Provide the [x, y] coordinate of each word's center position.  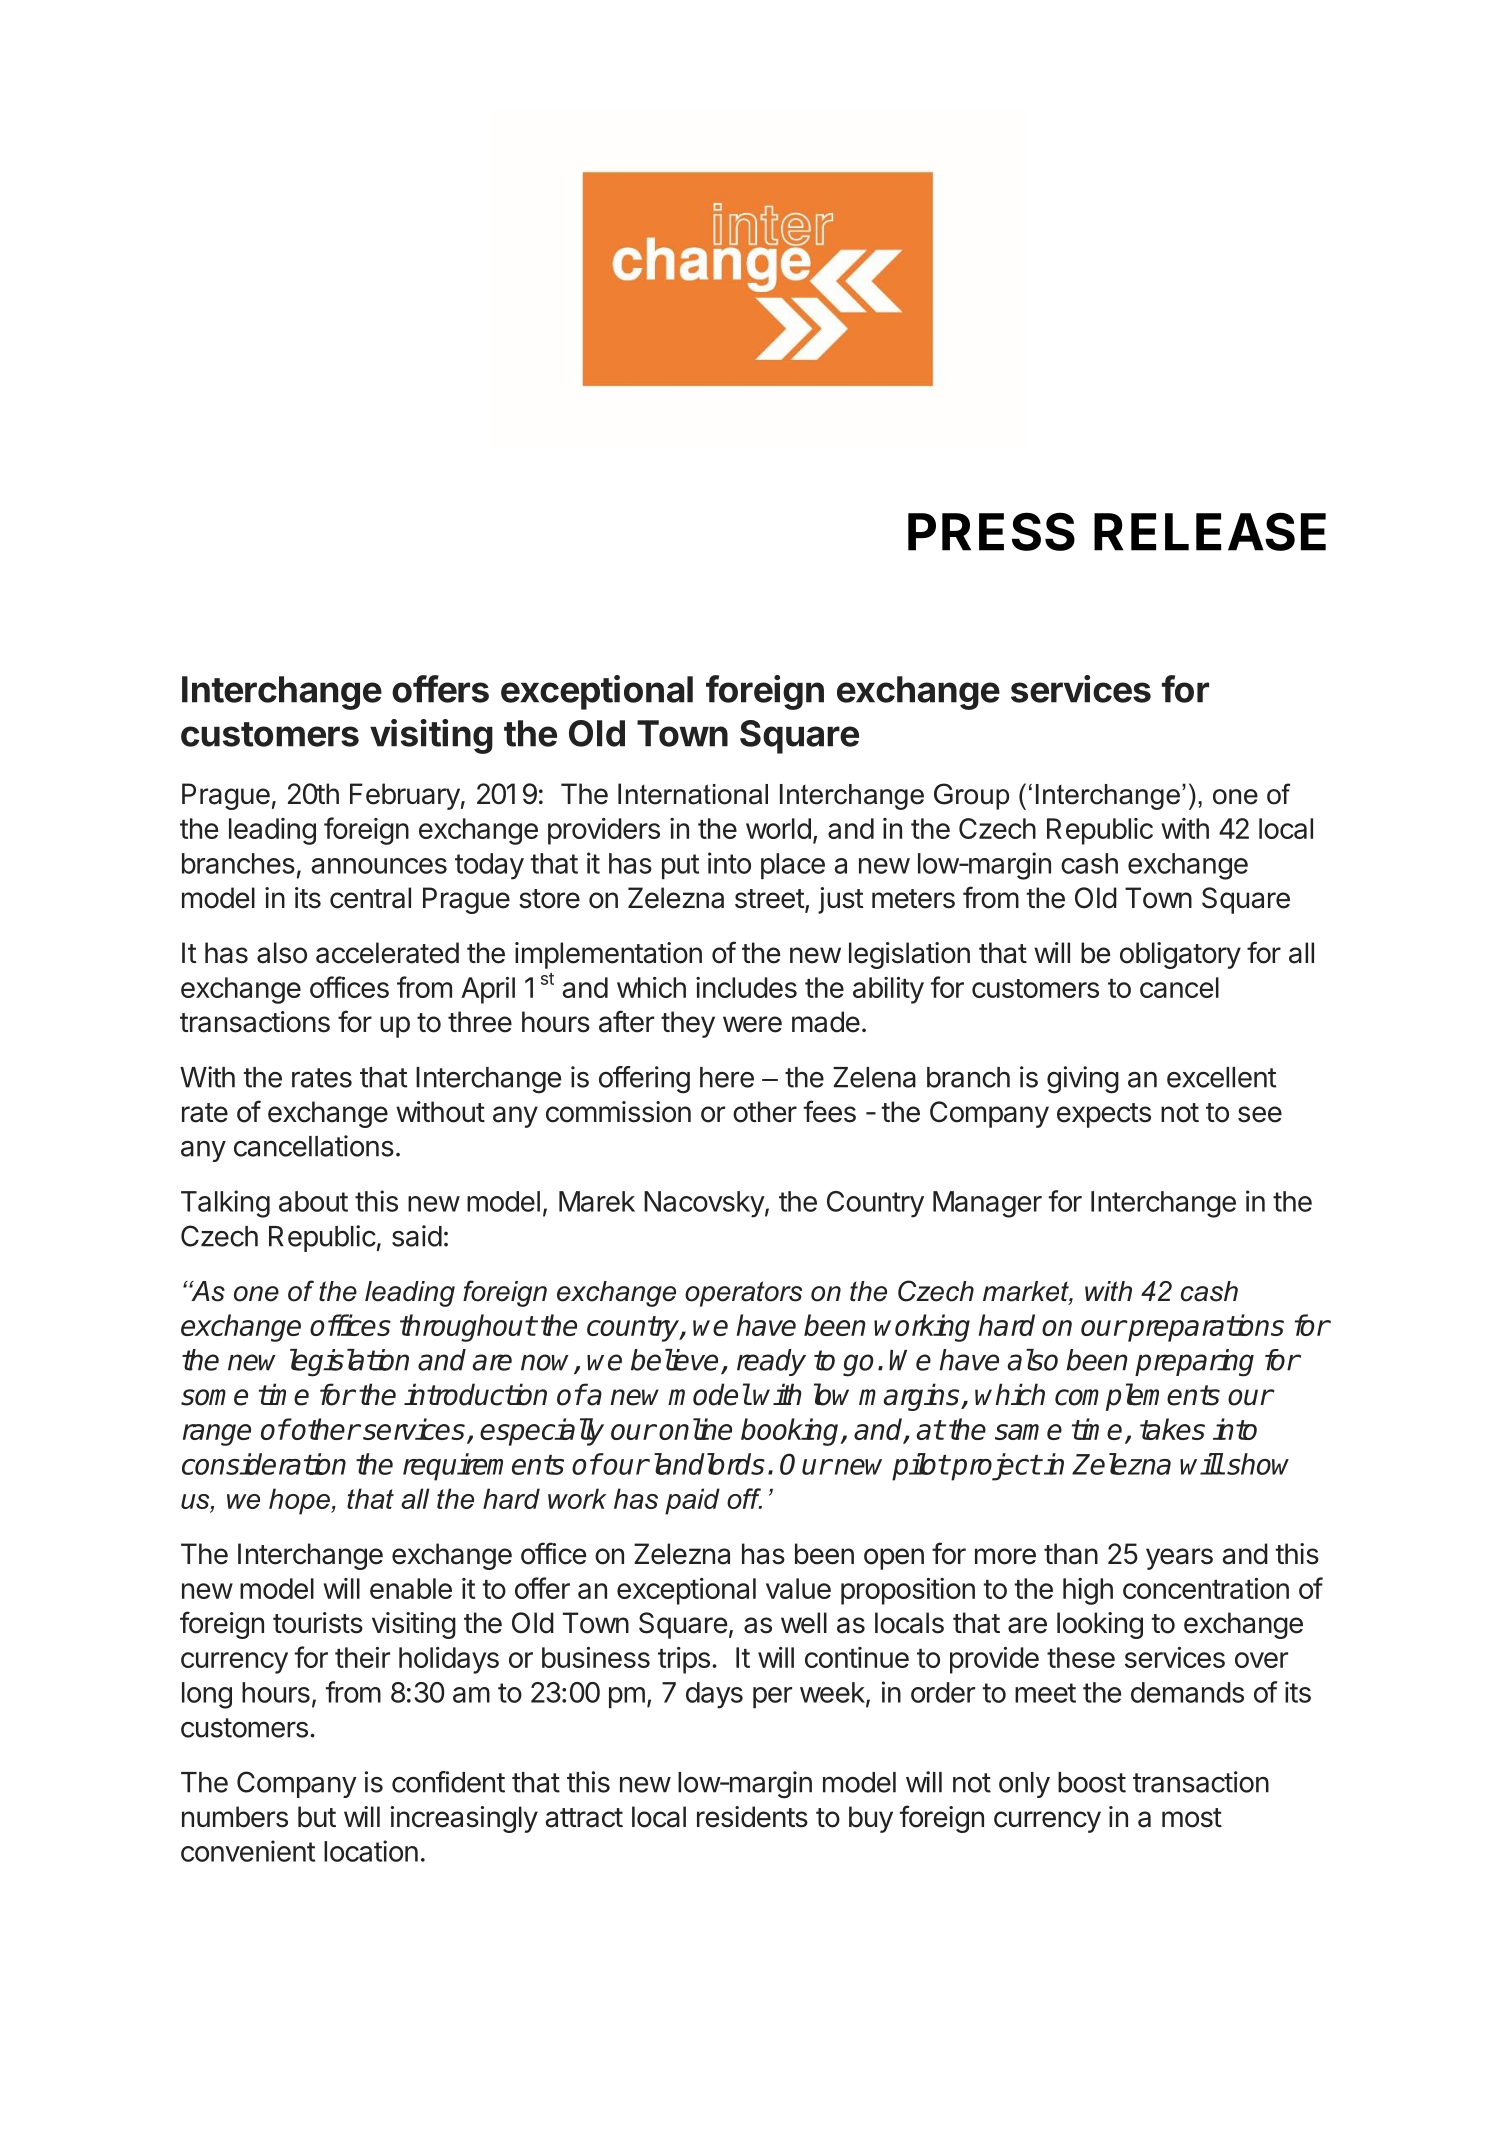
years [1179, 1559]
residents [752, 1817]
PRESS [991, 531]
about [313, 1201]
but [317, 1817]
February [405, 796]
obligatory [1180, 955]
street [770, 899]
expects [1104, 1115]
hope [300, 1501]
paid [692, 1501]
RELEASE [1210, 531]
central [370, 898]
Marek [597, 1201]
